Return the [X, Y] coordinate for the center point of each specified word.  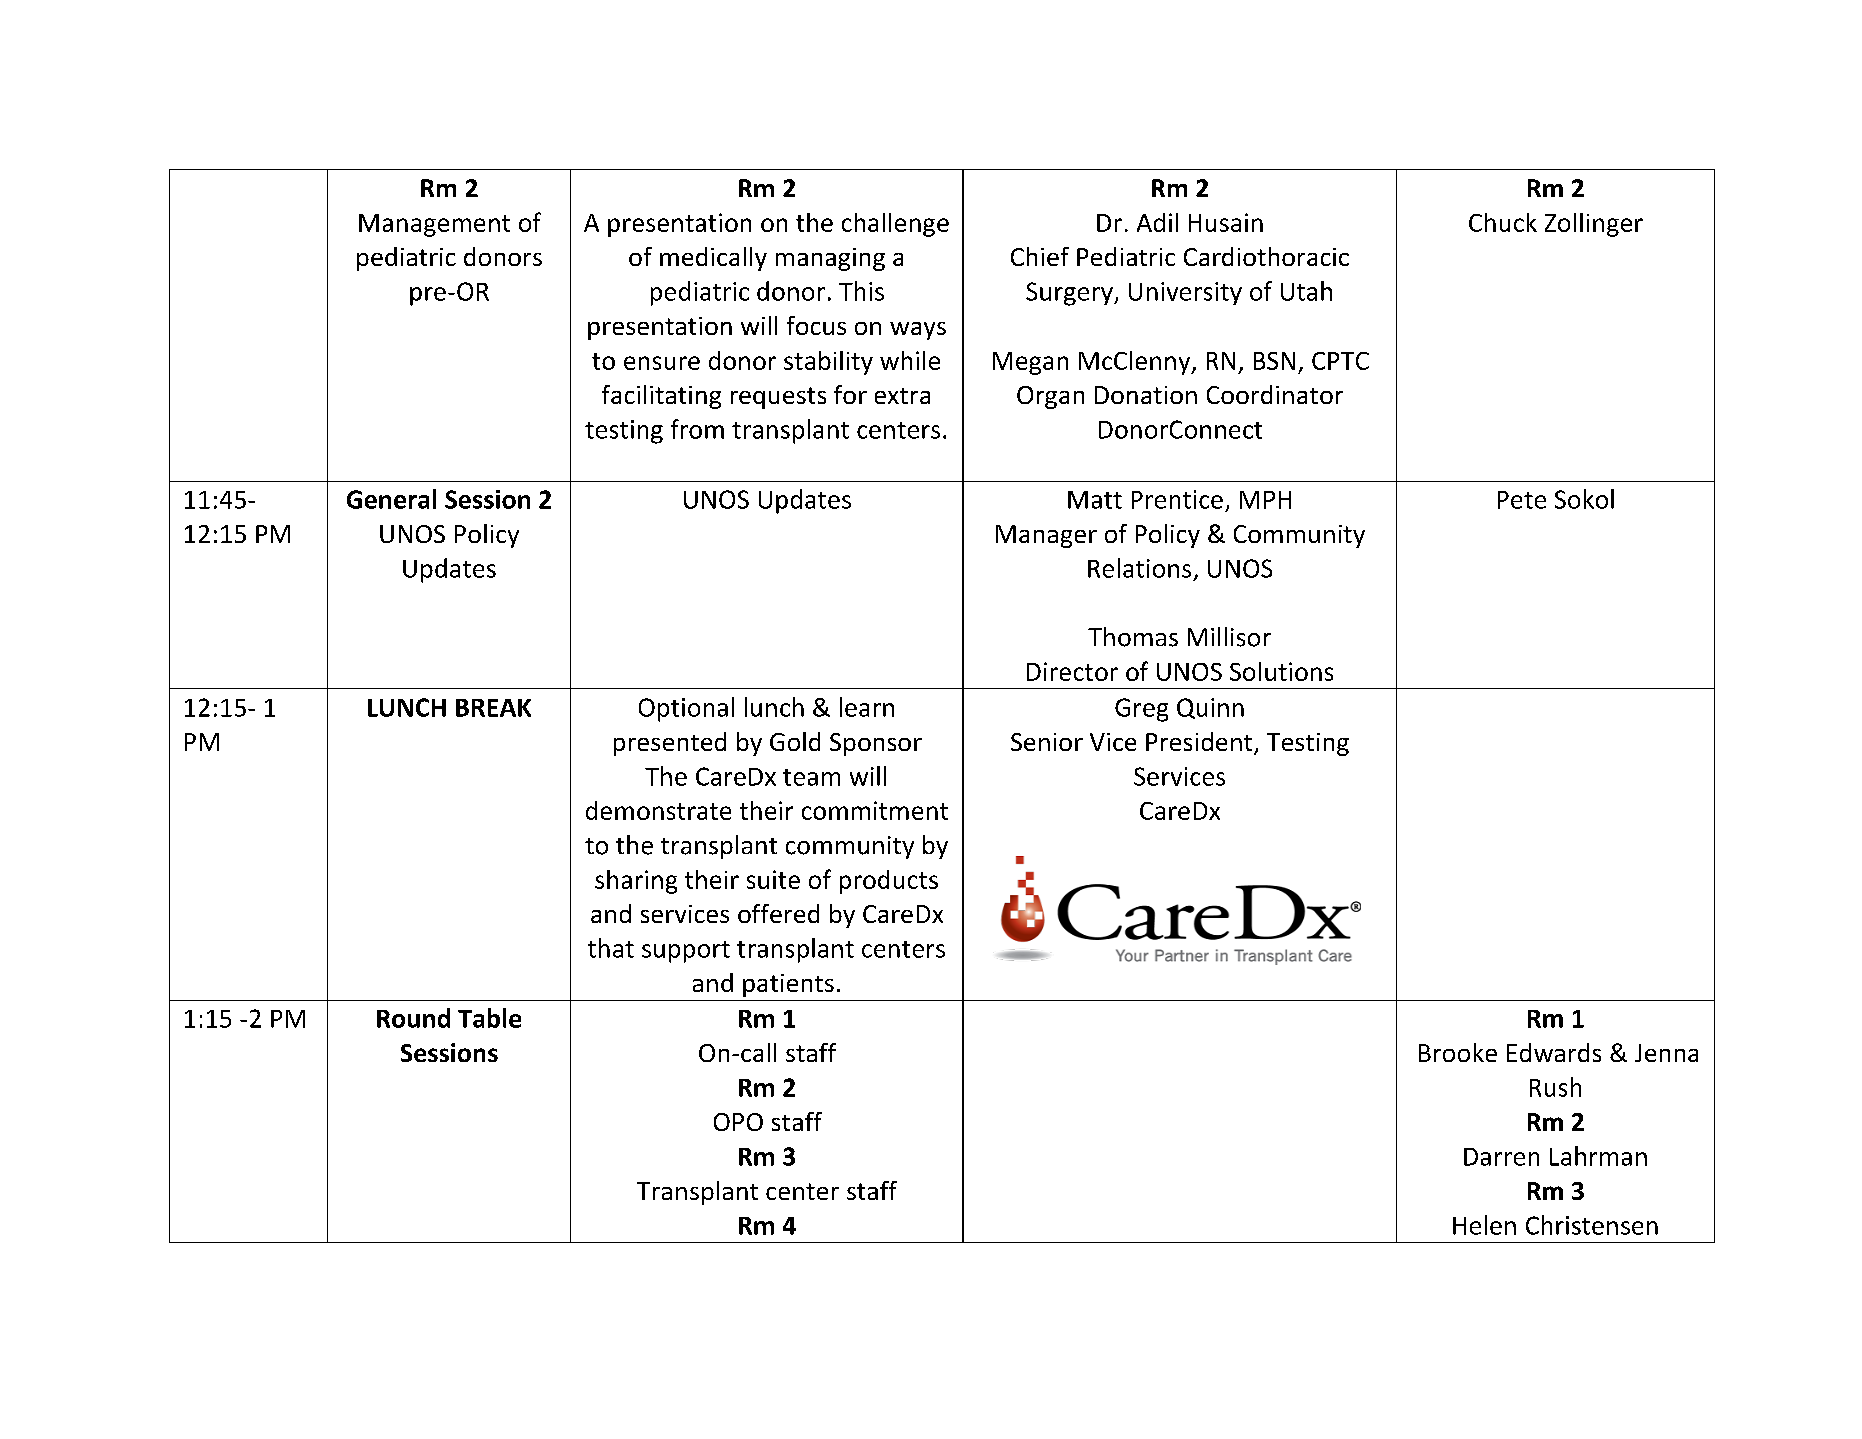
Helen [1484, 1225]
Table [489, 1018]
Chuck [1503, 222]
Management [434, 225]
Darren [1501, 1157]
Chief [1040, 256]
